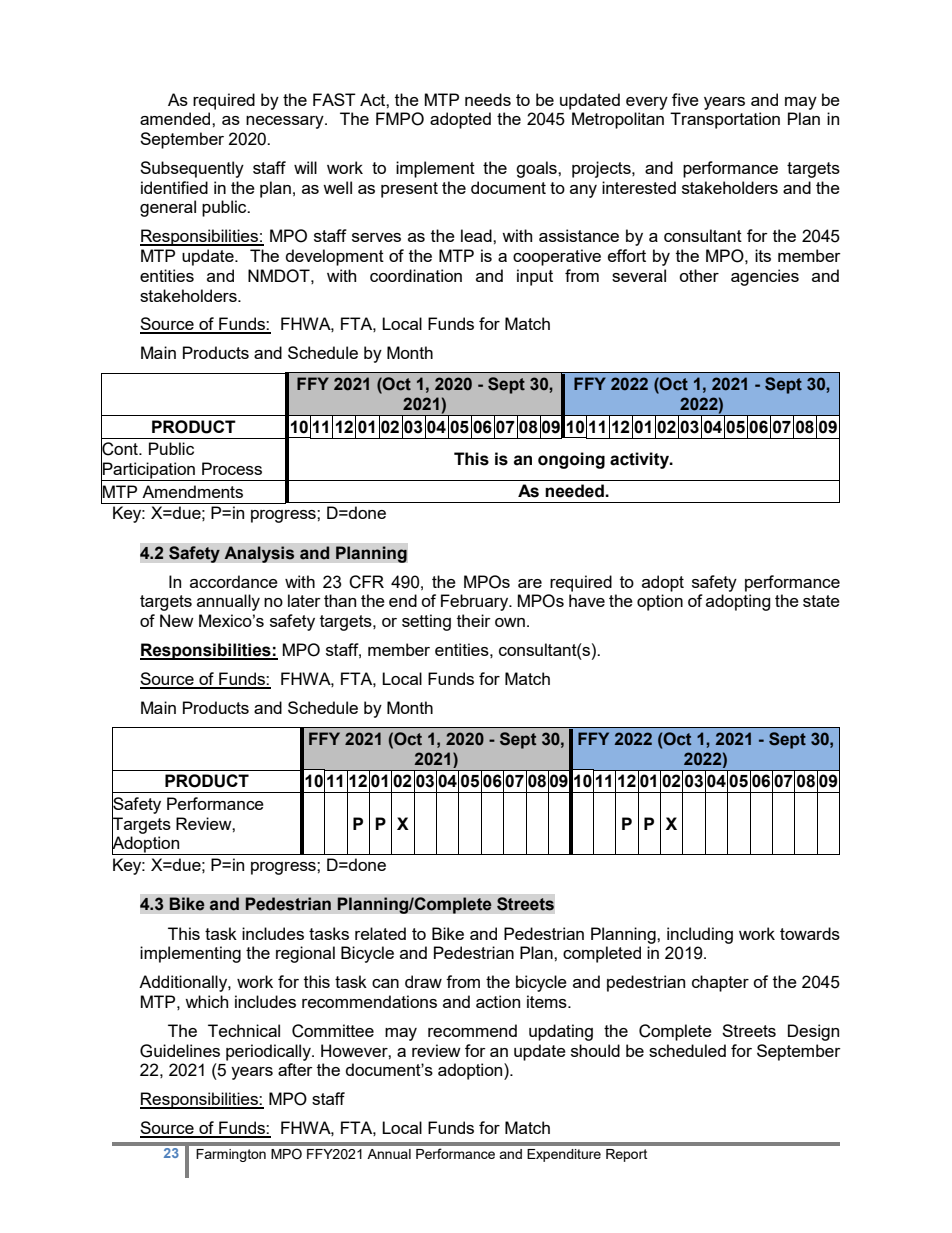 This screenshot has height=1233, width=952. I want to click on Process, so click(232, 468).
